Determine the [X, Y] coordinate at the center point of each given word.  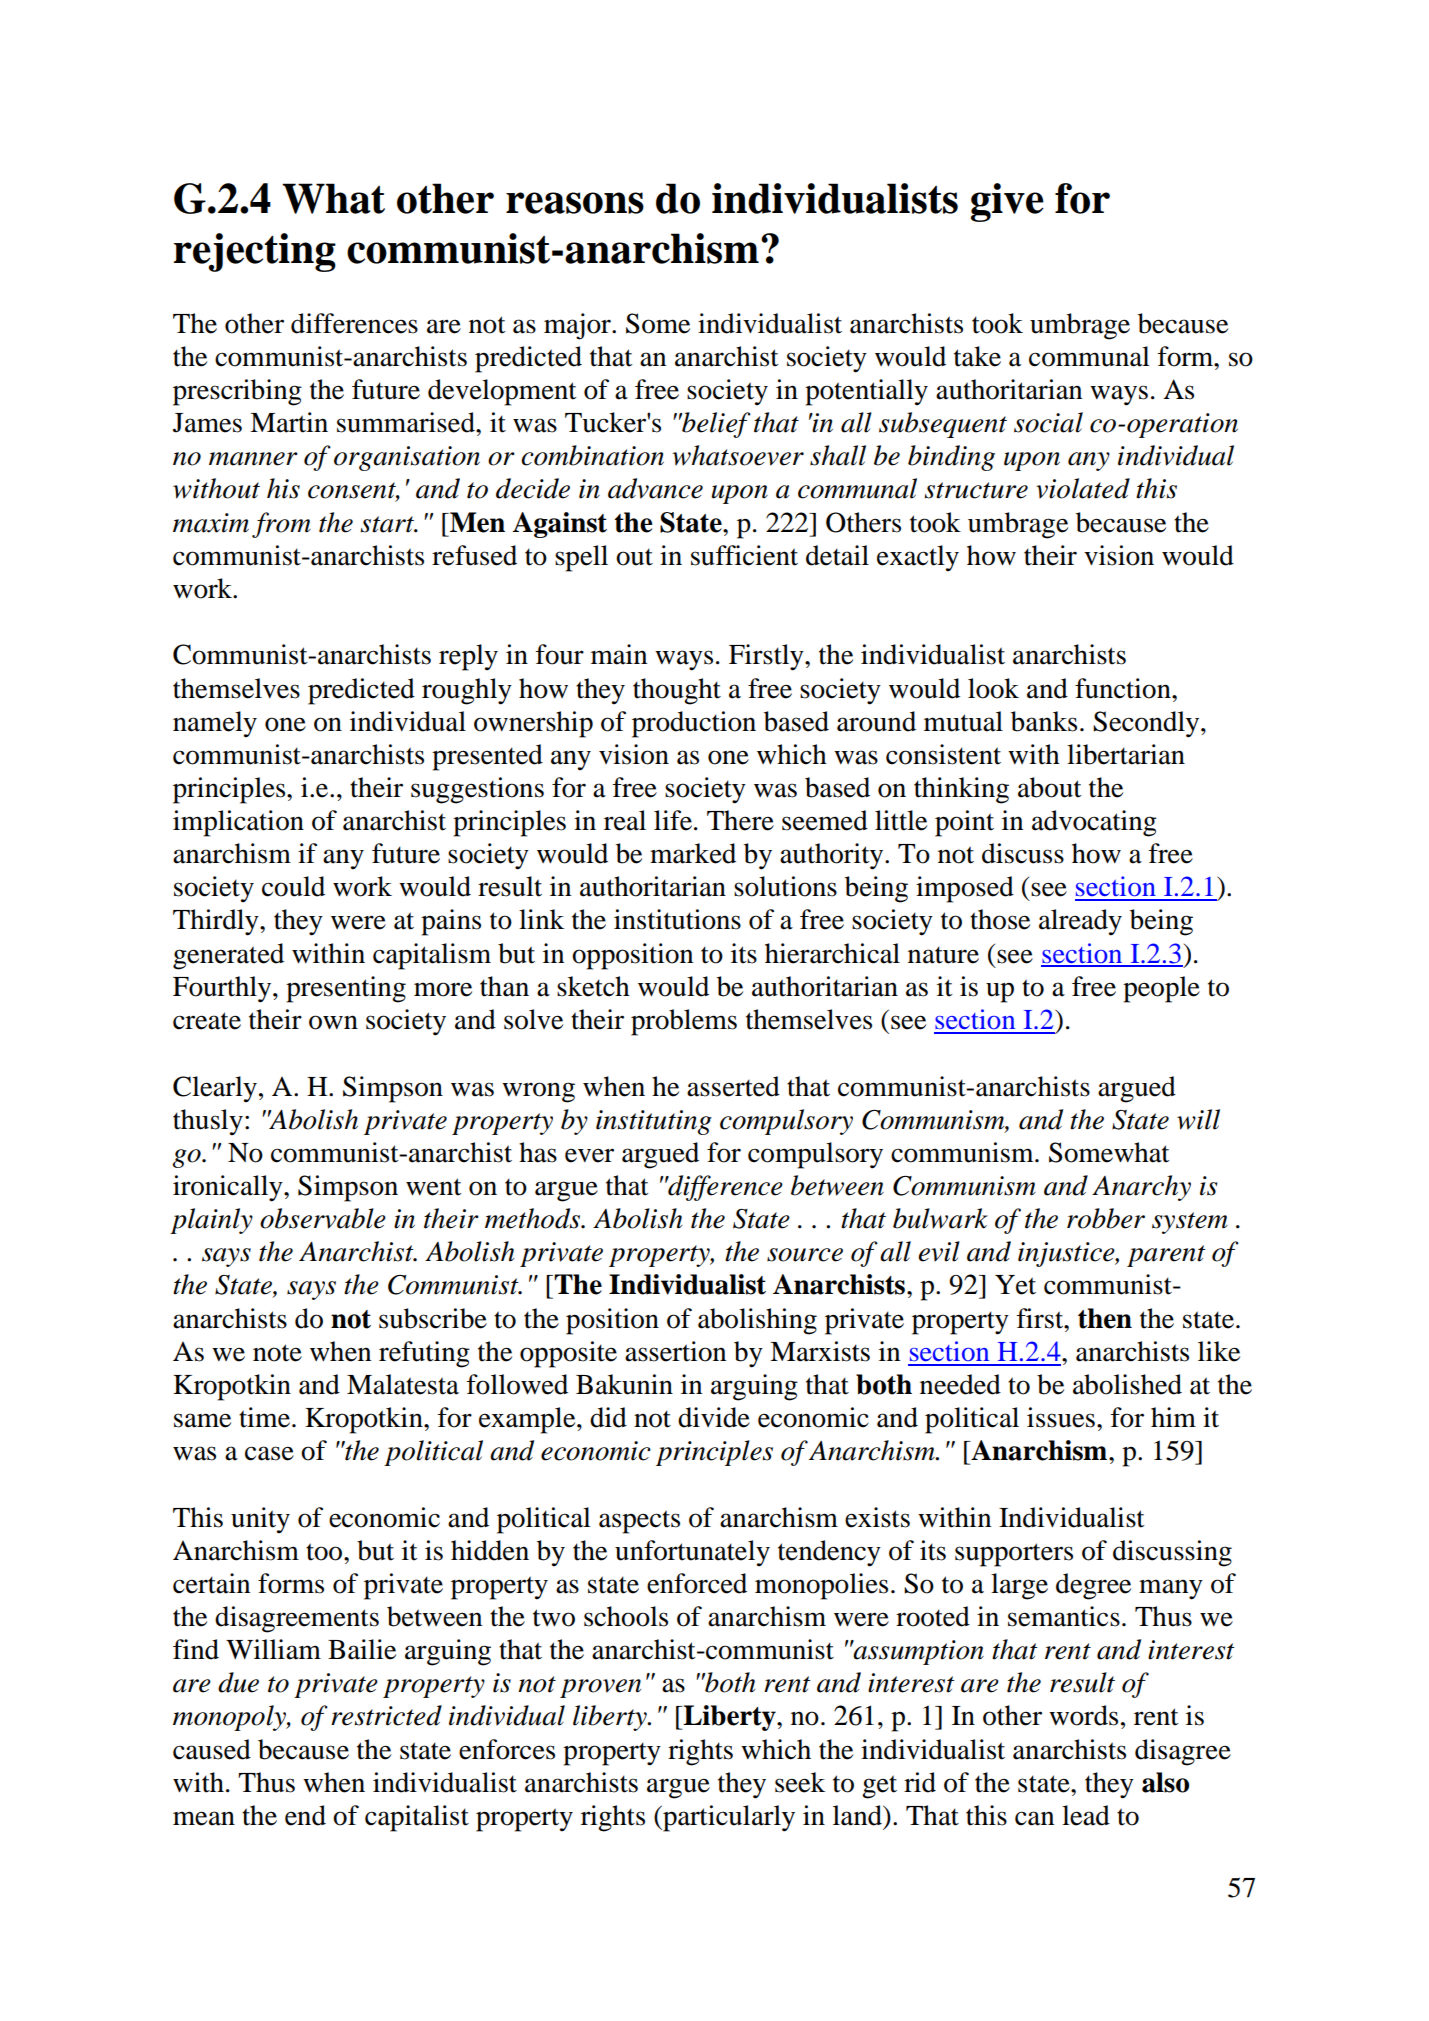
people [1161, 989]
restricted [386, 1715]
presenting [346, 989]
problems [684, 1022]
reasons [575, 203]
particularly [728, 1818]
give [1007, 202]
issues [1061, 1417]
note [277, 1353]
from [281, 525]
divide [714, 1417]
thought [677, 691]
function [1124, 688]
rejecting [254, 252]
